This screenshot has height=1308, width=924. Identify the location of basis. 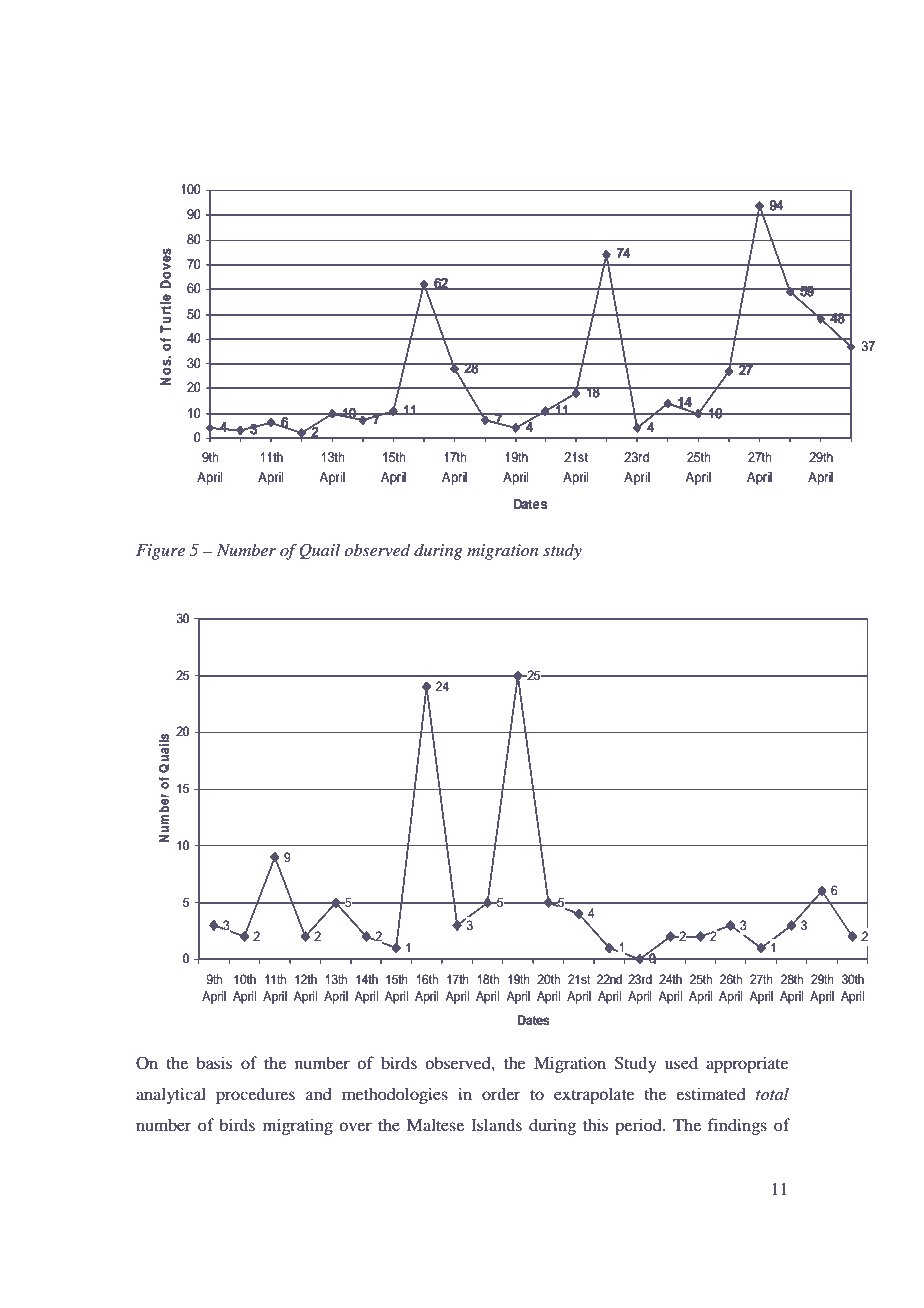
(214, 1062).
